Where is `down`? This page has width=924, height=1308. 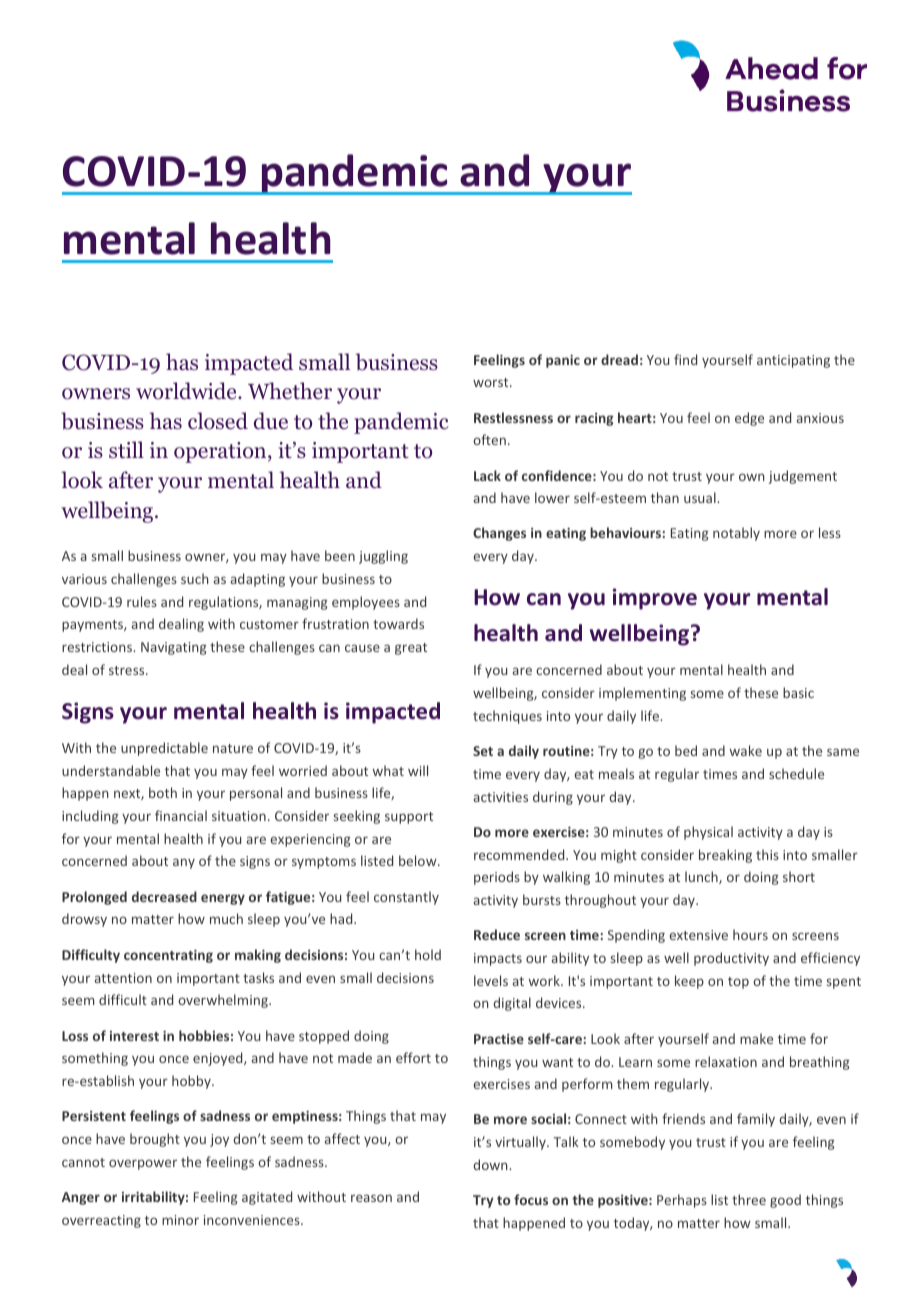
down is located at coordinates (491, 1164).
